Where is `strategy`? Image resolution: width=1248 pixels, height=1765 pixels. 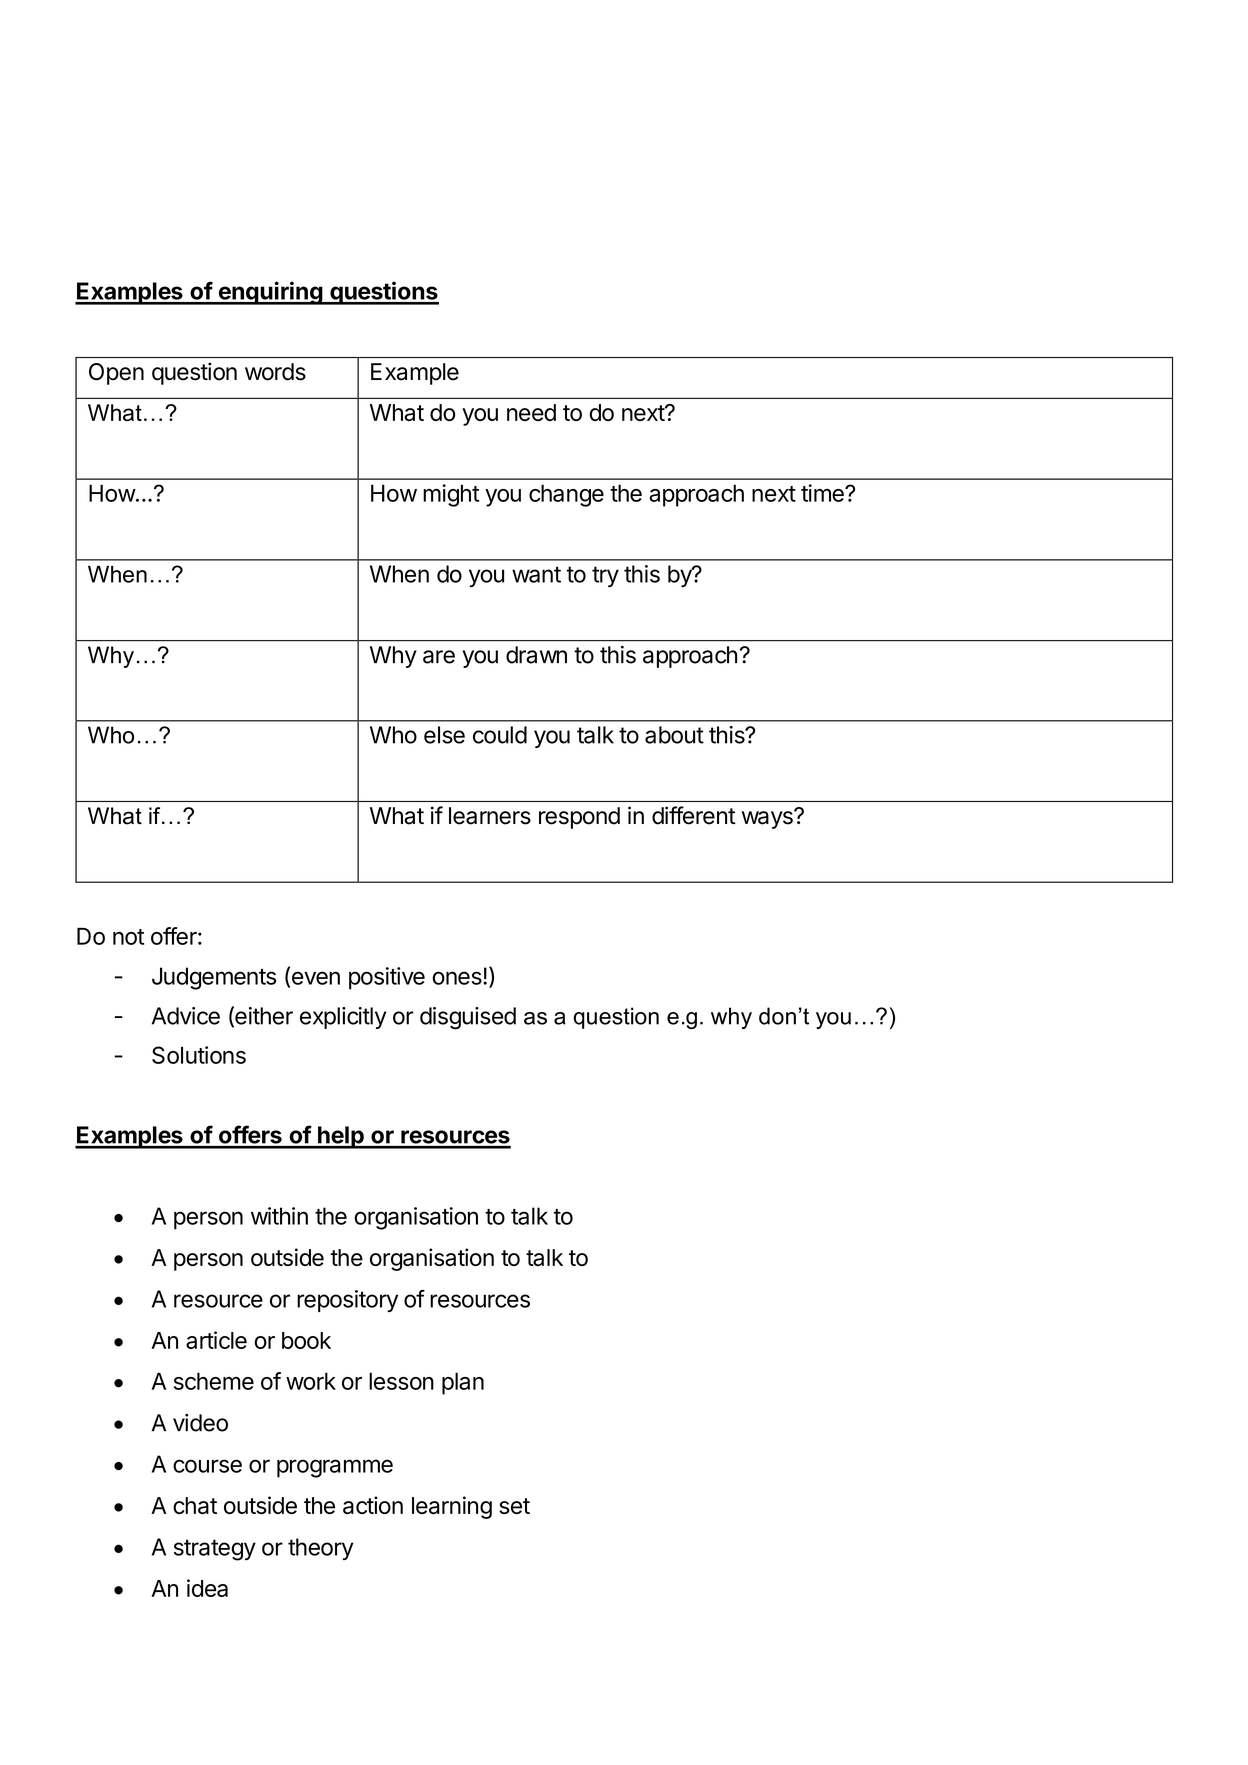
strategy is located at coordinates (215, 1550).
